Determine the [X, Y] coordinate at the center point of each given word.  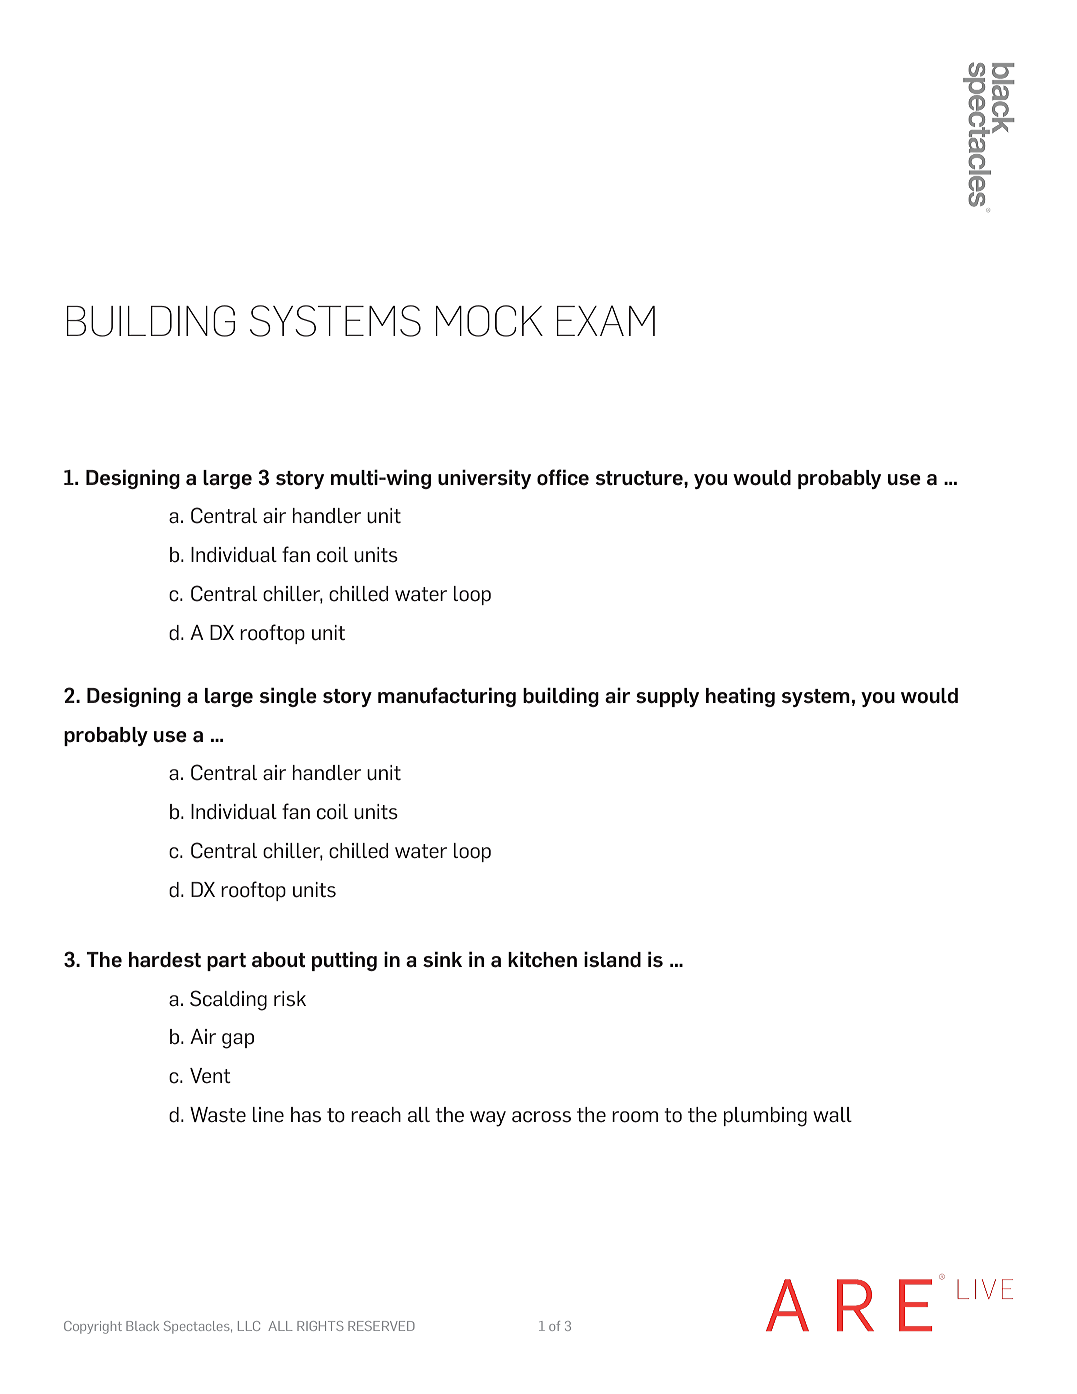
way [488, 1119]
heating [740, 697]
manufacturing [447, 697]
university [484, 479]
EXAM [606, 320]
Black [142, 1326]
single [288, 697]
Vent [210, 1076]
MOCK [489, 321]
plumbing [765, 1117]
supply [667, 697]
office [563, 477]
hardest [165, 960]
